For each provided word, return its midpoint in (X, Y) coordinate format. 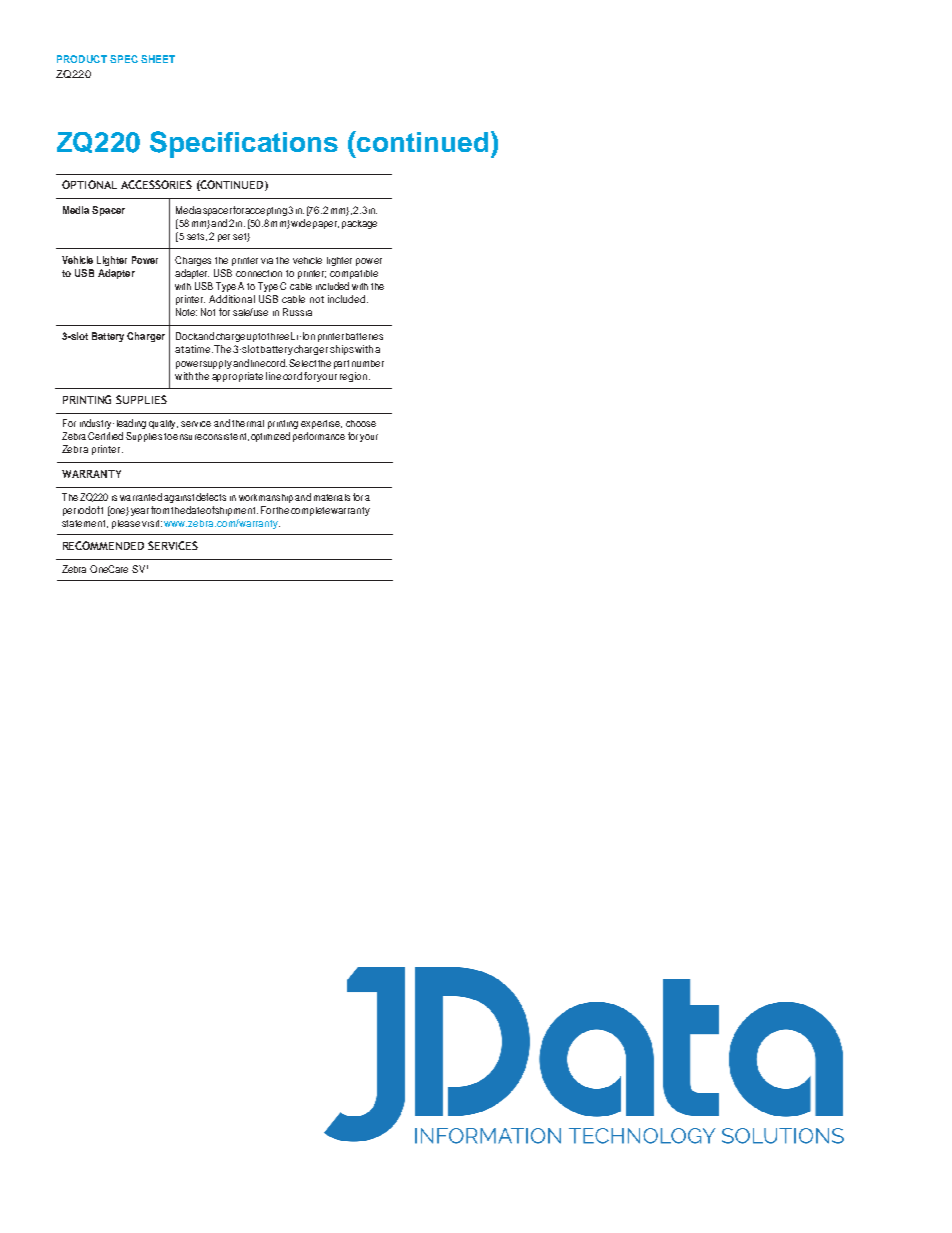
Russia (297, 312)
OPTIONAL (89, 184)
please (126, 524)
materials (332, 497)
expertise (321, 424)
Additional (232, 299)
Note (186, 312)
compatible (354, 274)
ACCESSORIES (156, 184)
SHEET (158, 59)
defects (211, 497)
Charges (193, 261)
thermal (248, 423)
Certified (105, 436)
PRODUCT (82, 59)
